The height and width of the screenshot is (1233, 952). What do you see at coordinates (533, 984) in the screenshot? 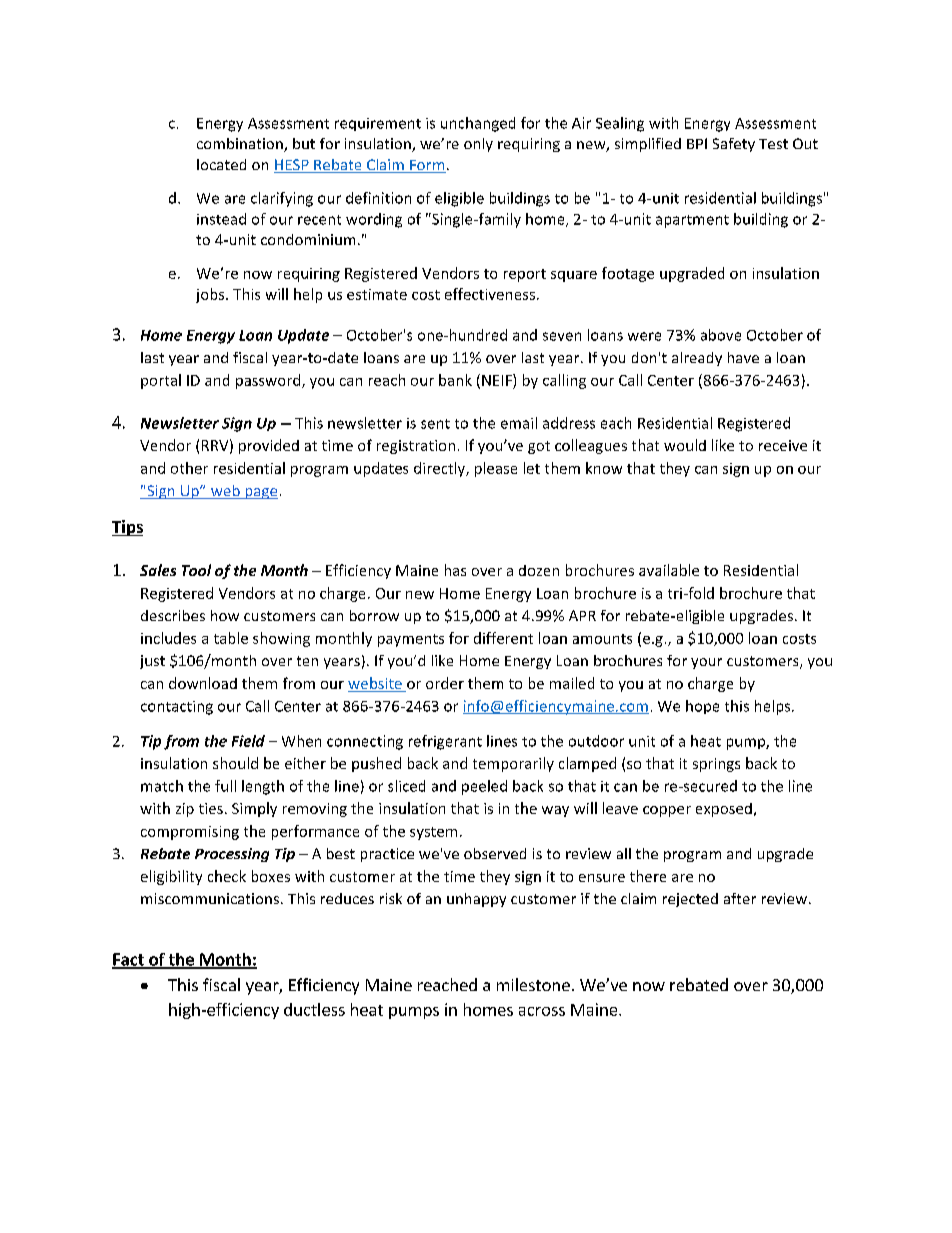
I see `milestone` at bounding box center [533, 984].
